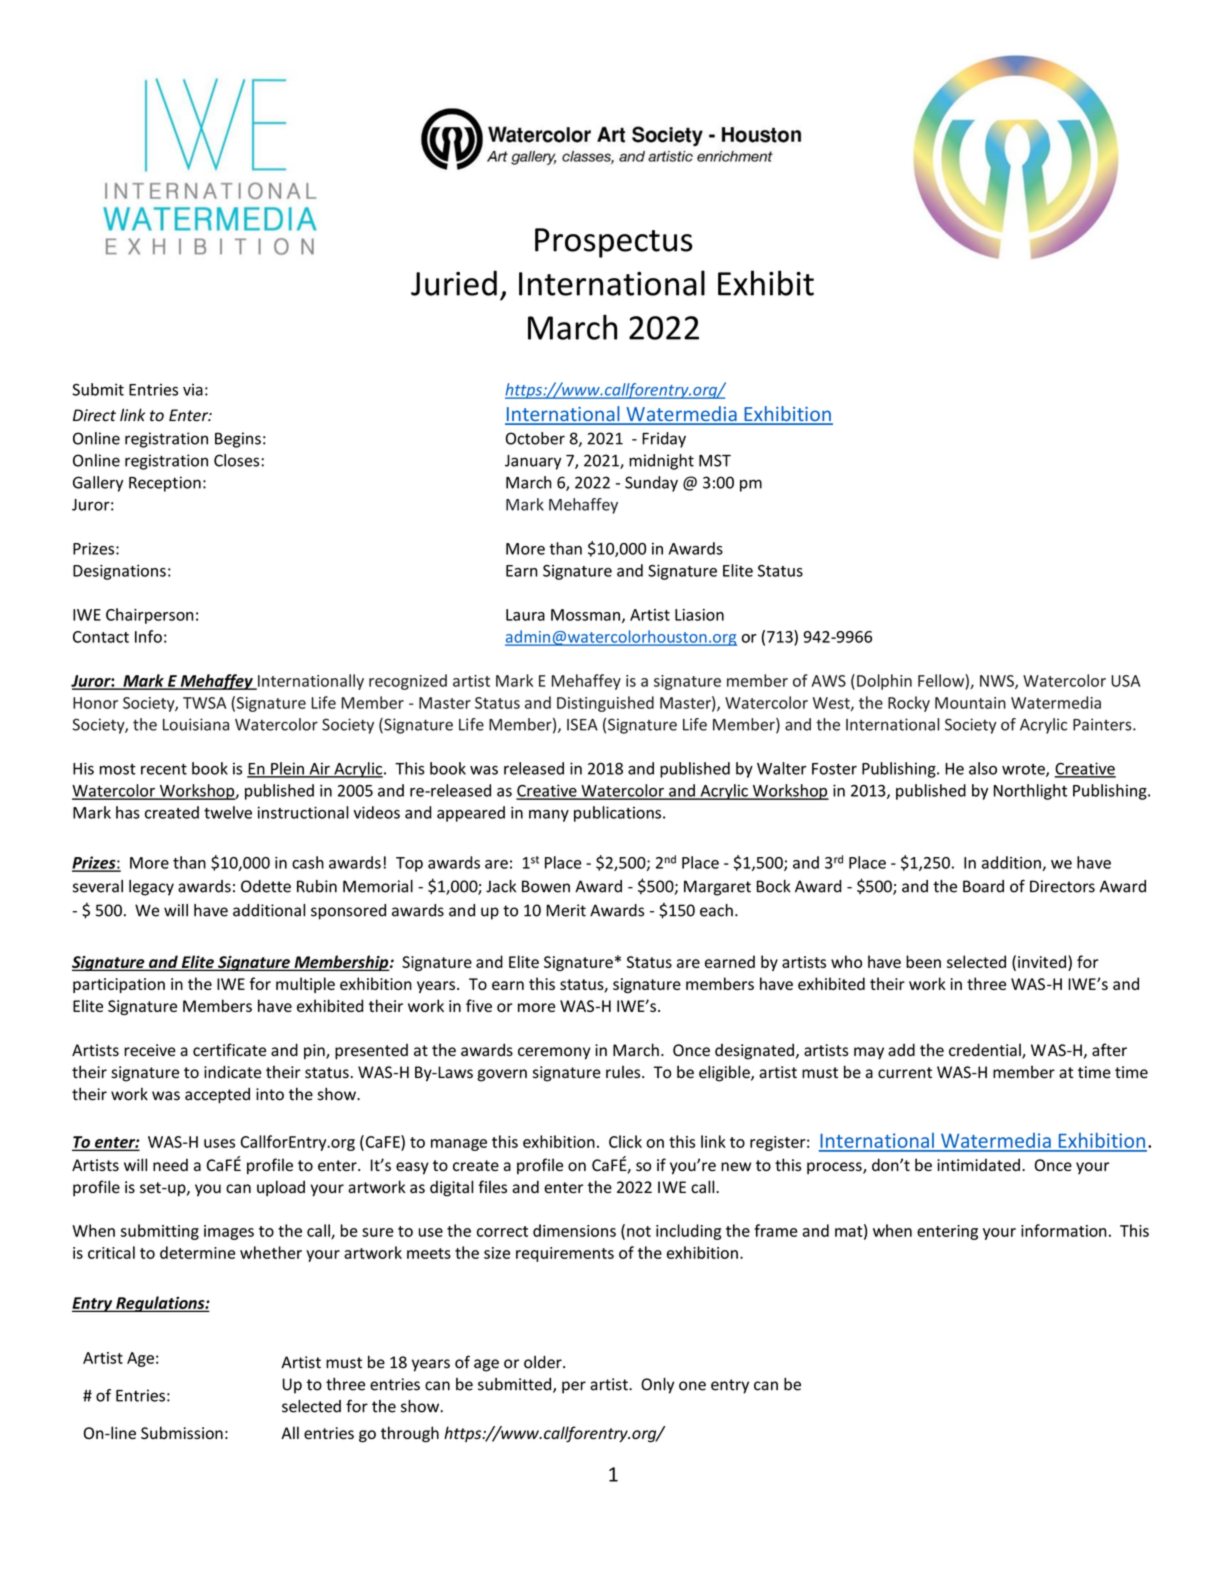  Describe the element at coordinates (715, 460) in the image. I see `MST` at that location.
